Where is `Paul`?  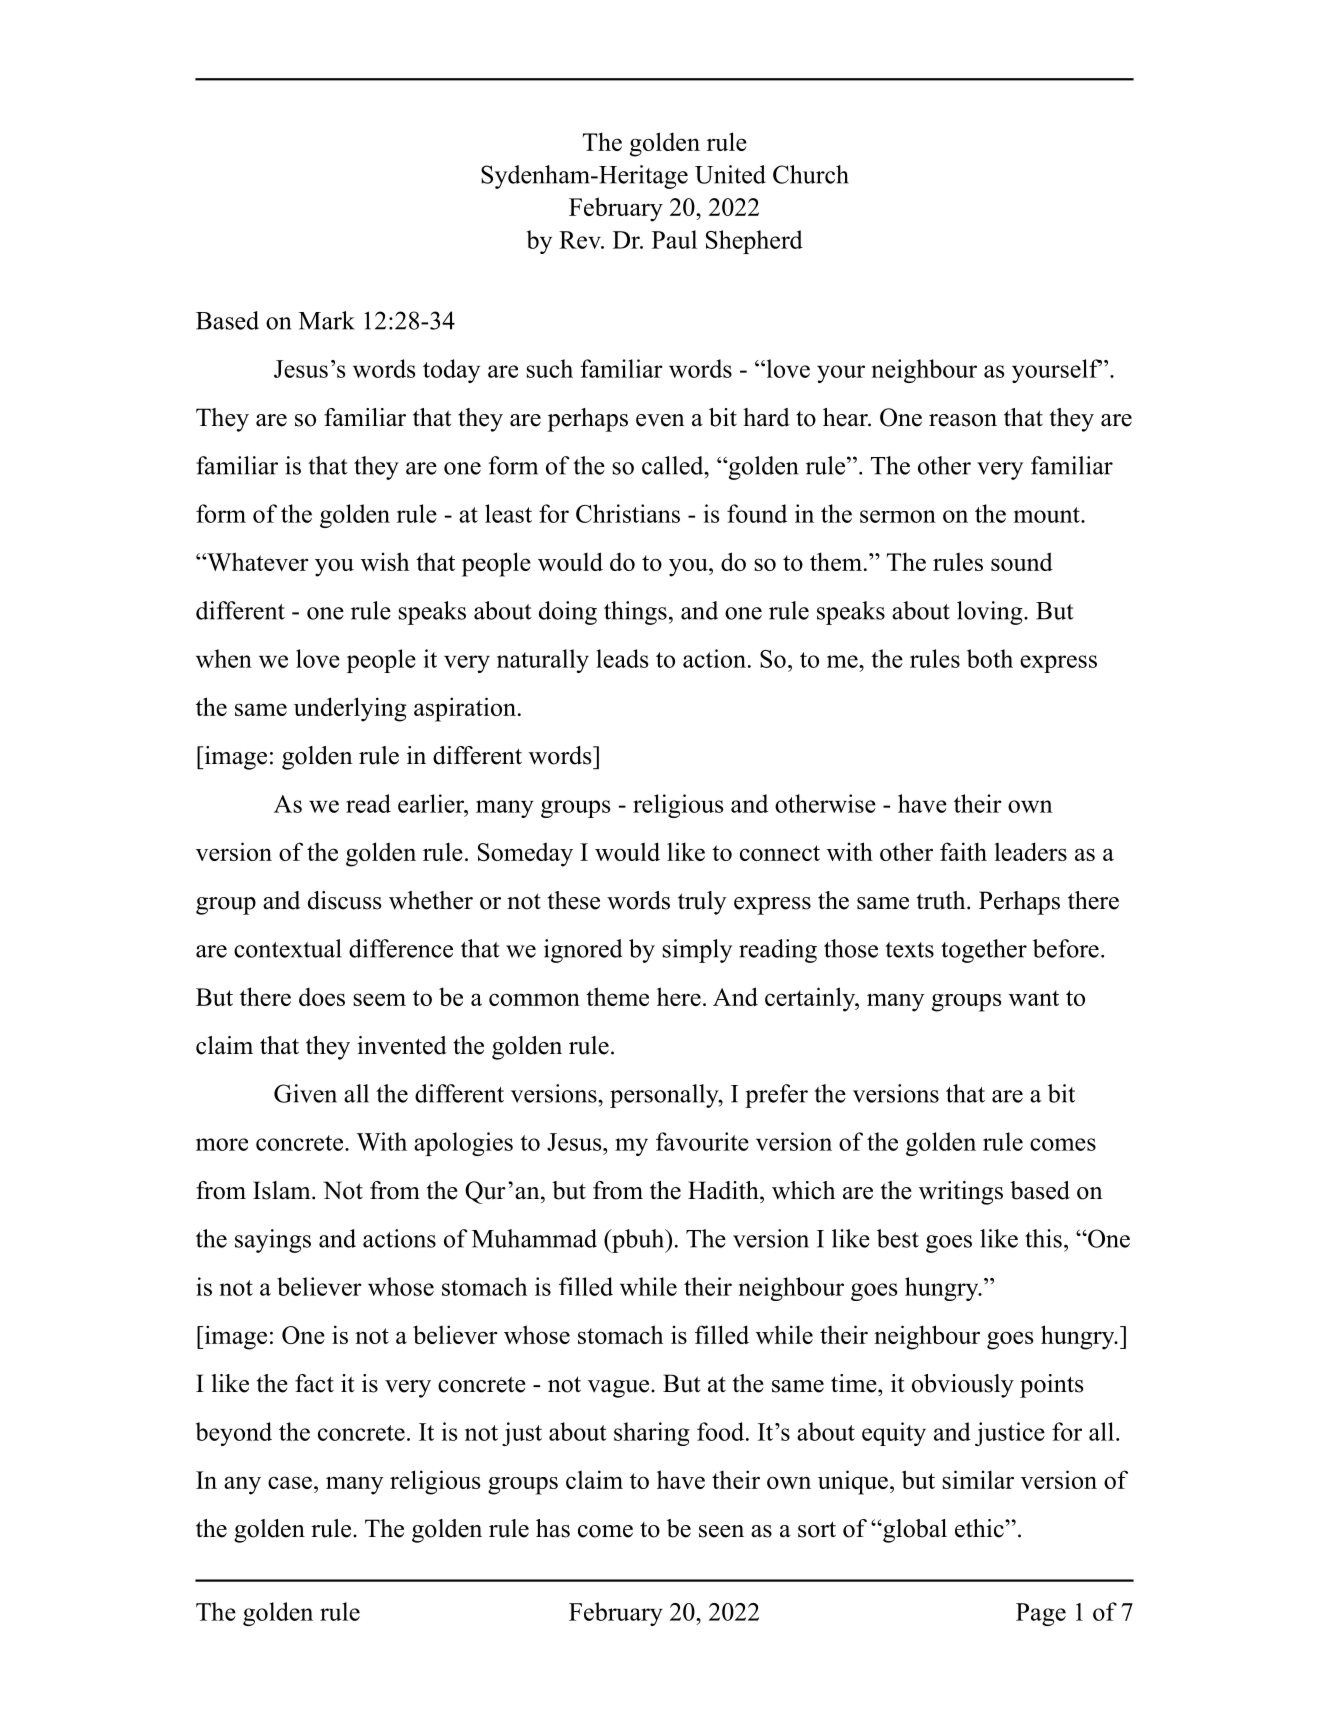
Paul is located at coordinates (674, 239).
